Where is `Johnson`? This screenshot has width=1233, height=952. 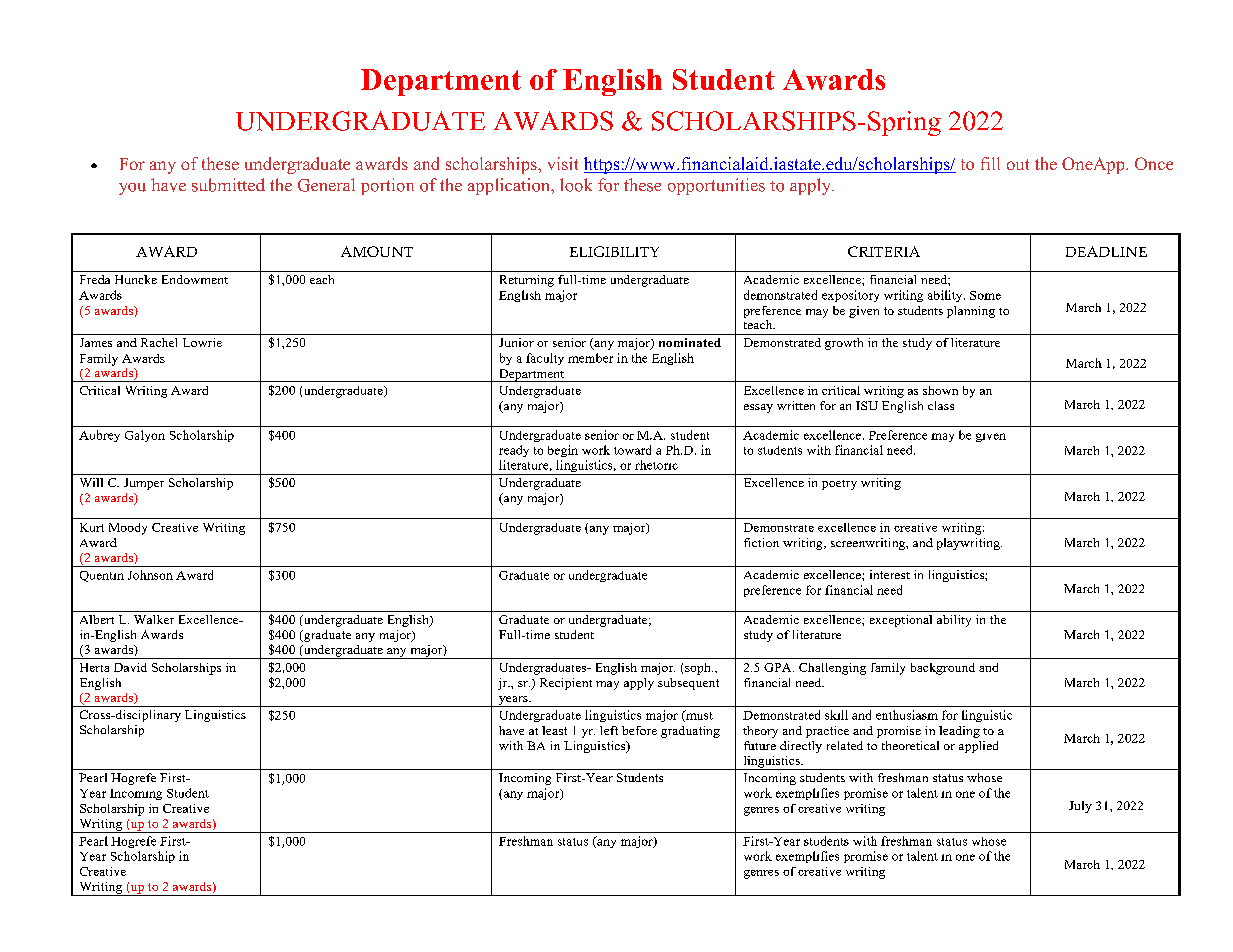
Johnson is located at coordinates (150, 575).
